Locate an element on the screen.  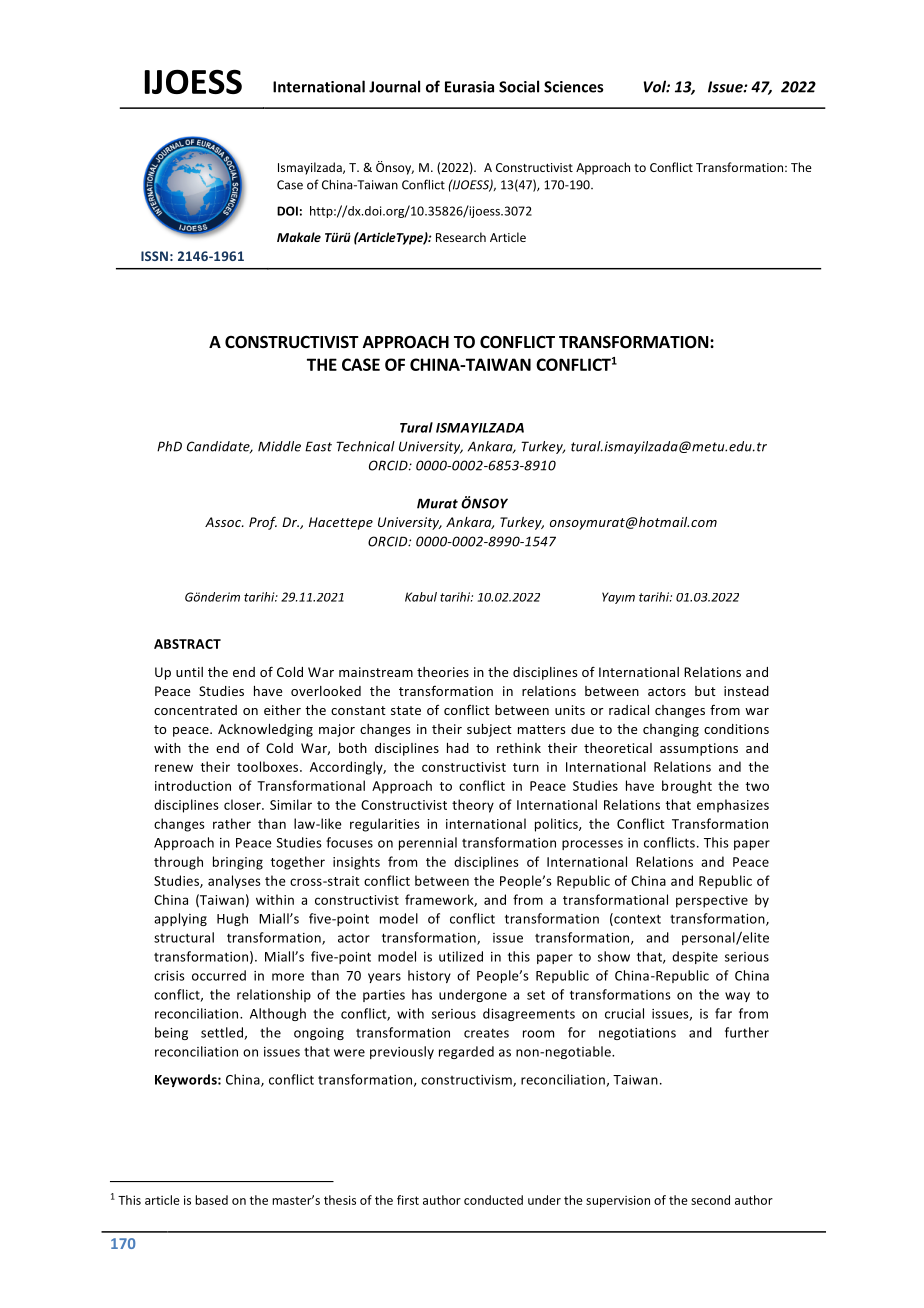
Social is located at coordinates (519, 86).
